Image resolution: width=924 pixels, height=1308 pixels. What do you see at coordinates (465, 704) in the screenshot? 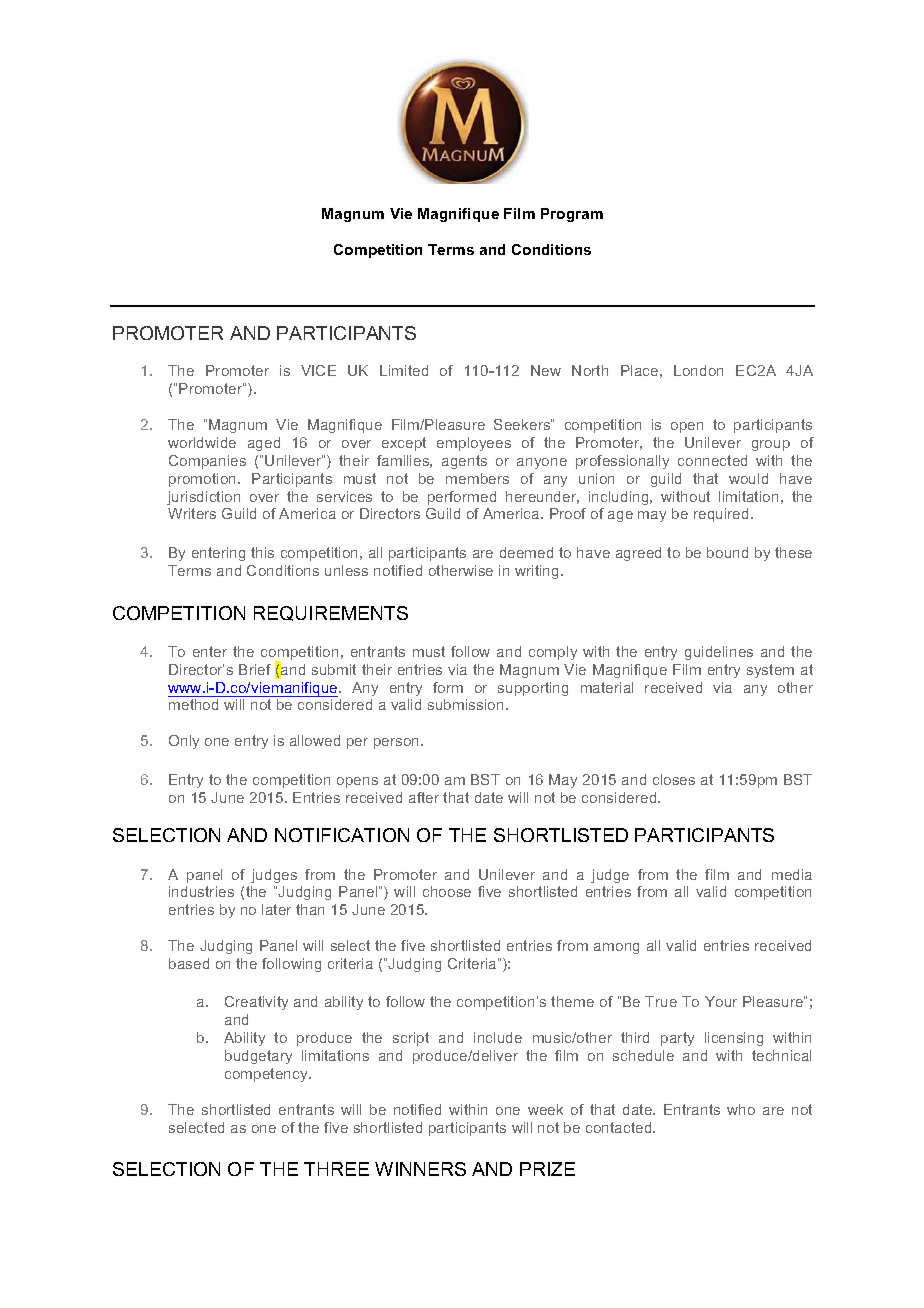
I see `submission` at bounding box center [465, 704].
